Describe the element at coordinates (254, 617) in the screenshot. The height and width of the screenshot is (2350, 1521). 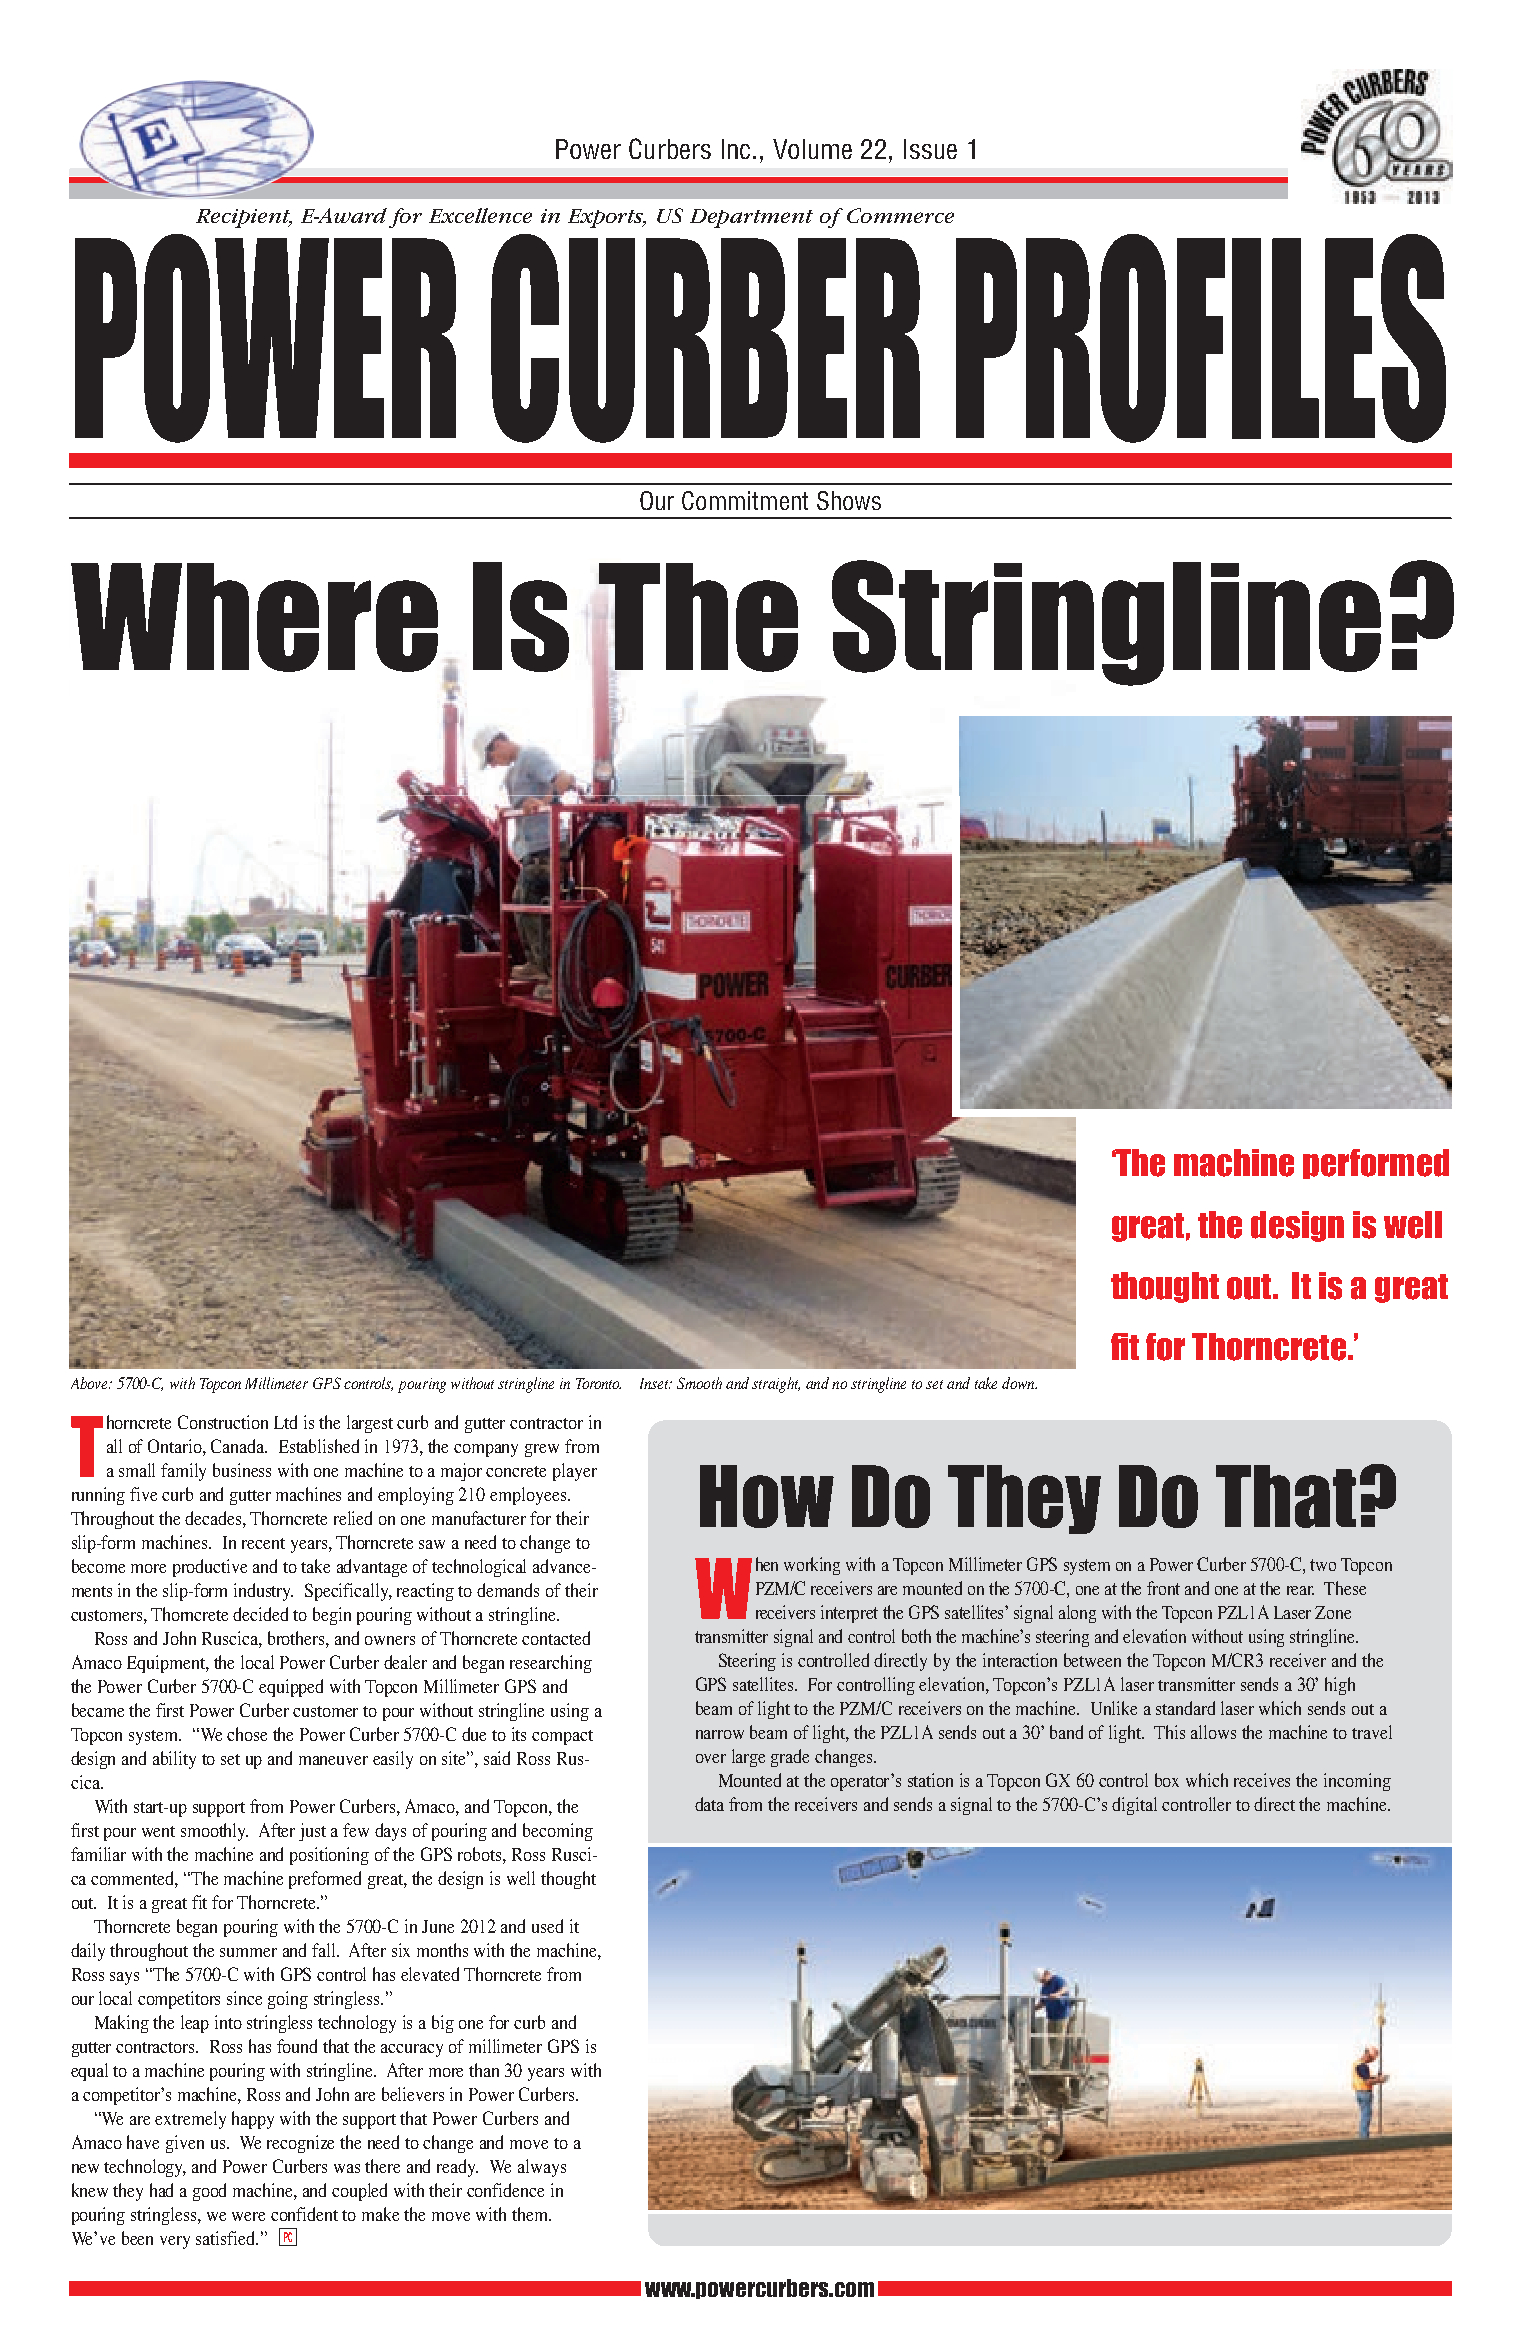
I see `Where` at that location.
